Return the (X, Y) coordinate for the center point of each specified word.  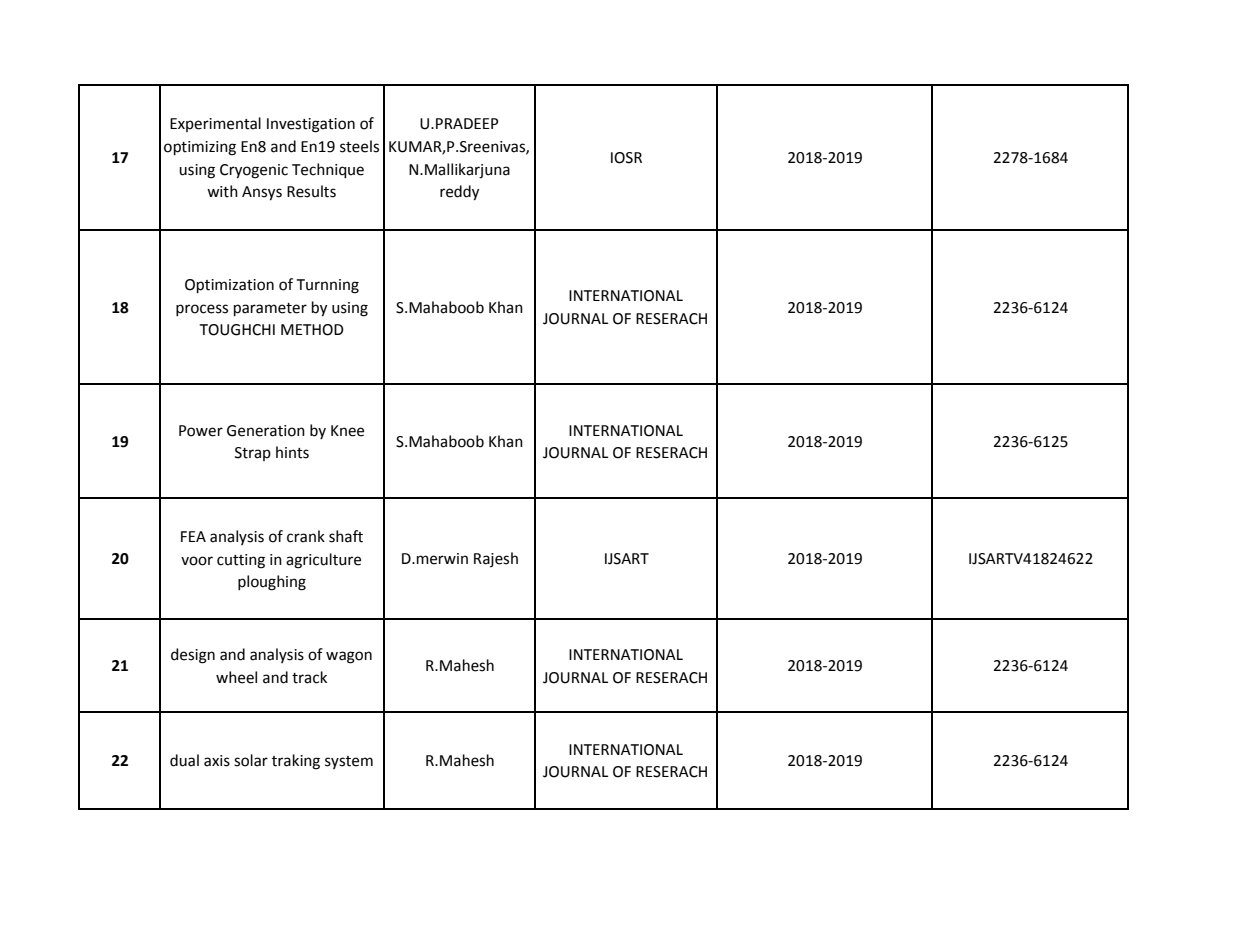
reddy (459, 193)
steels (359, 146)
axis (217, 761)
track (309, 677)
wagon (349, 657)
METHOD (312, 330)
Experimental (215, 124)
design (193, 656)
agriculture (323, 561)
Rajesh (496, 559)
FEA (193, 536)
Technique (328, 170)
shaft (346, 536)
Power (201, 431)
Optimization (229, 286)
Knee (347, 431)
